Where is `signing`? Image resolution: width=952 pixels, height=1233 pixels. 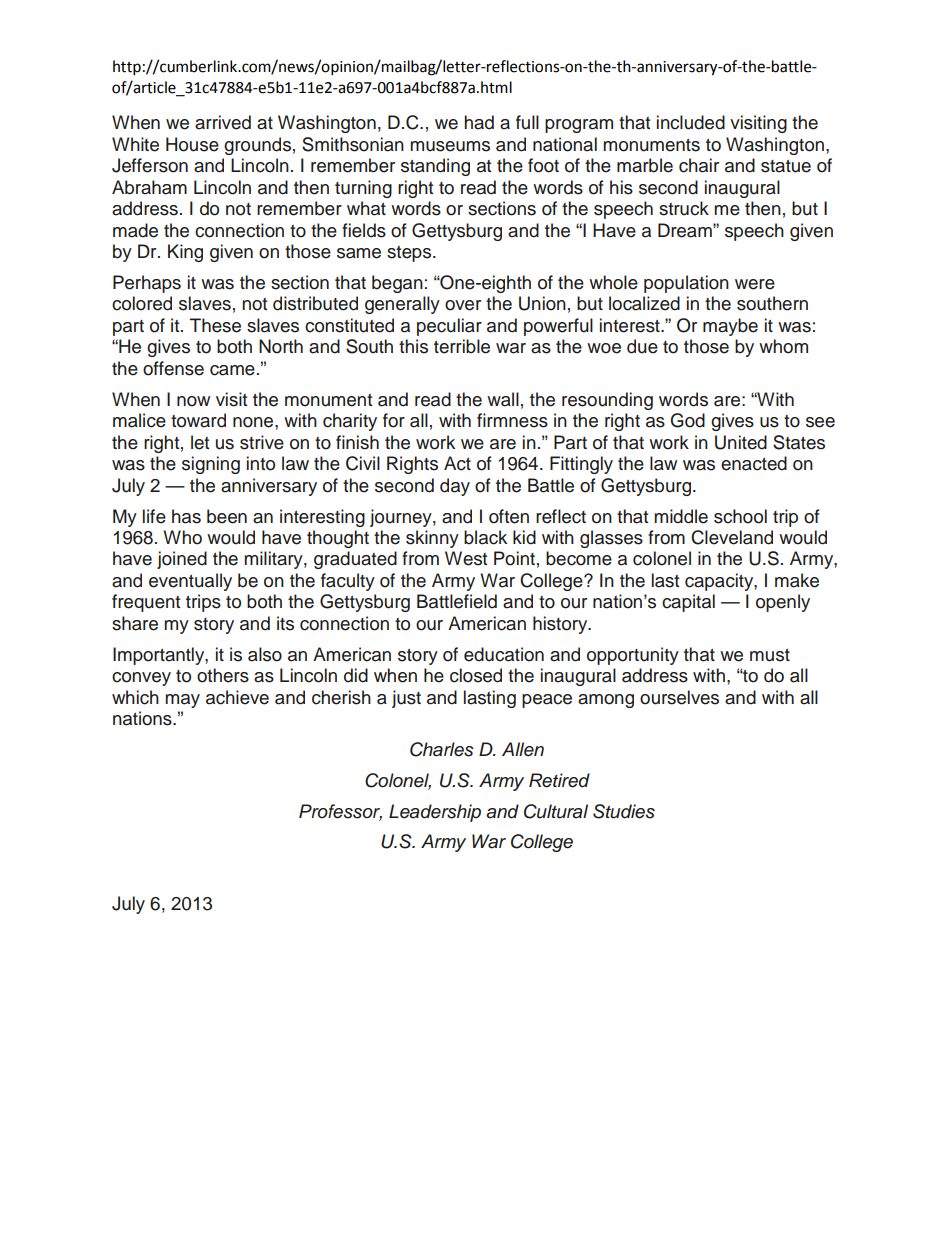 signing is located at coordinates (211, 465).
